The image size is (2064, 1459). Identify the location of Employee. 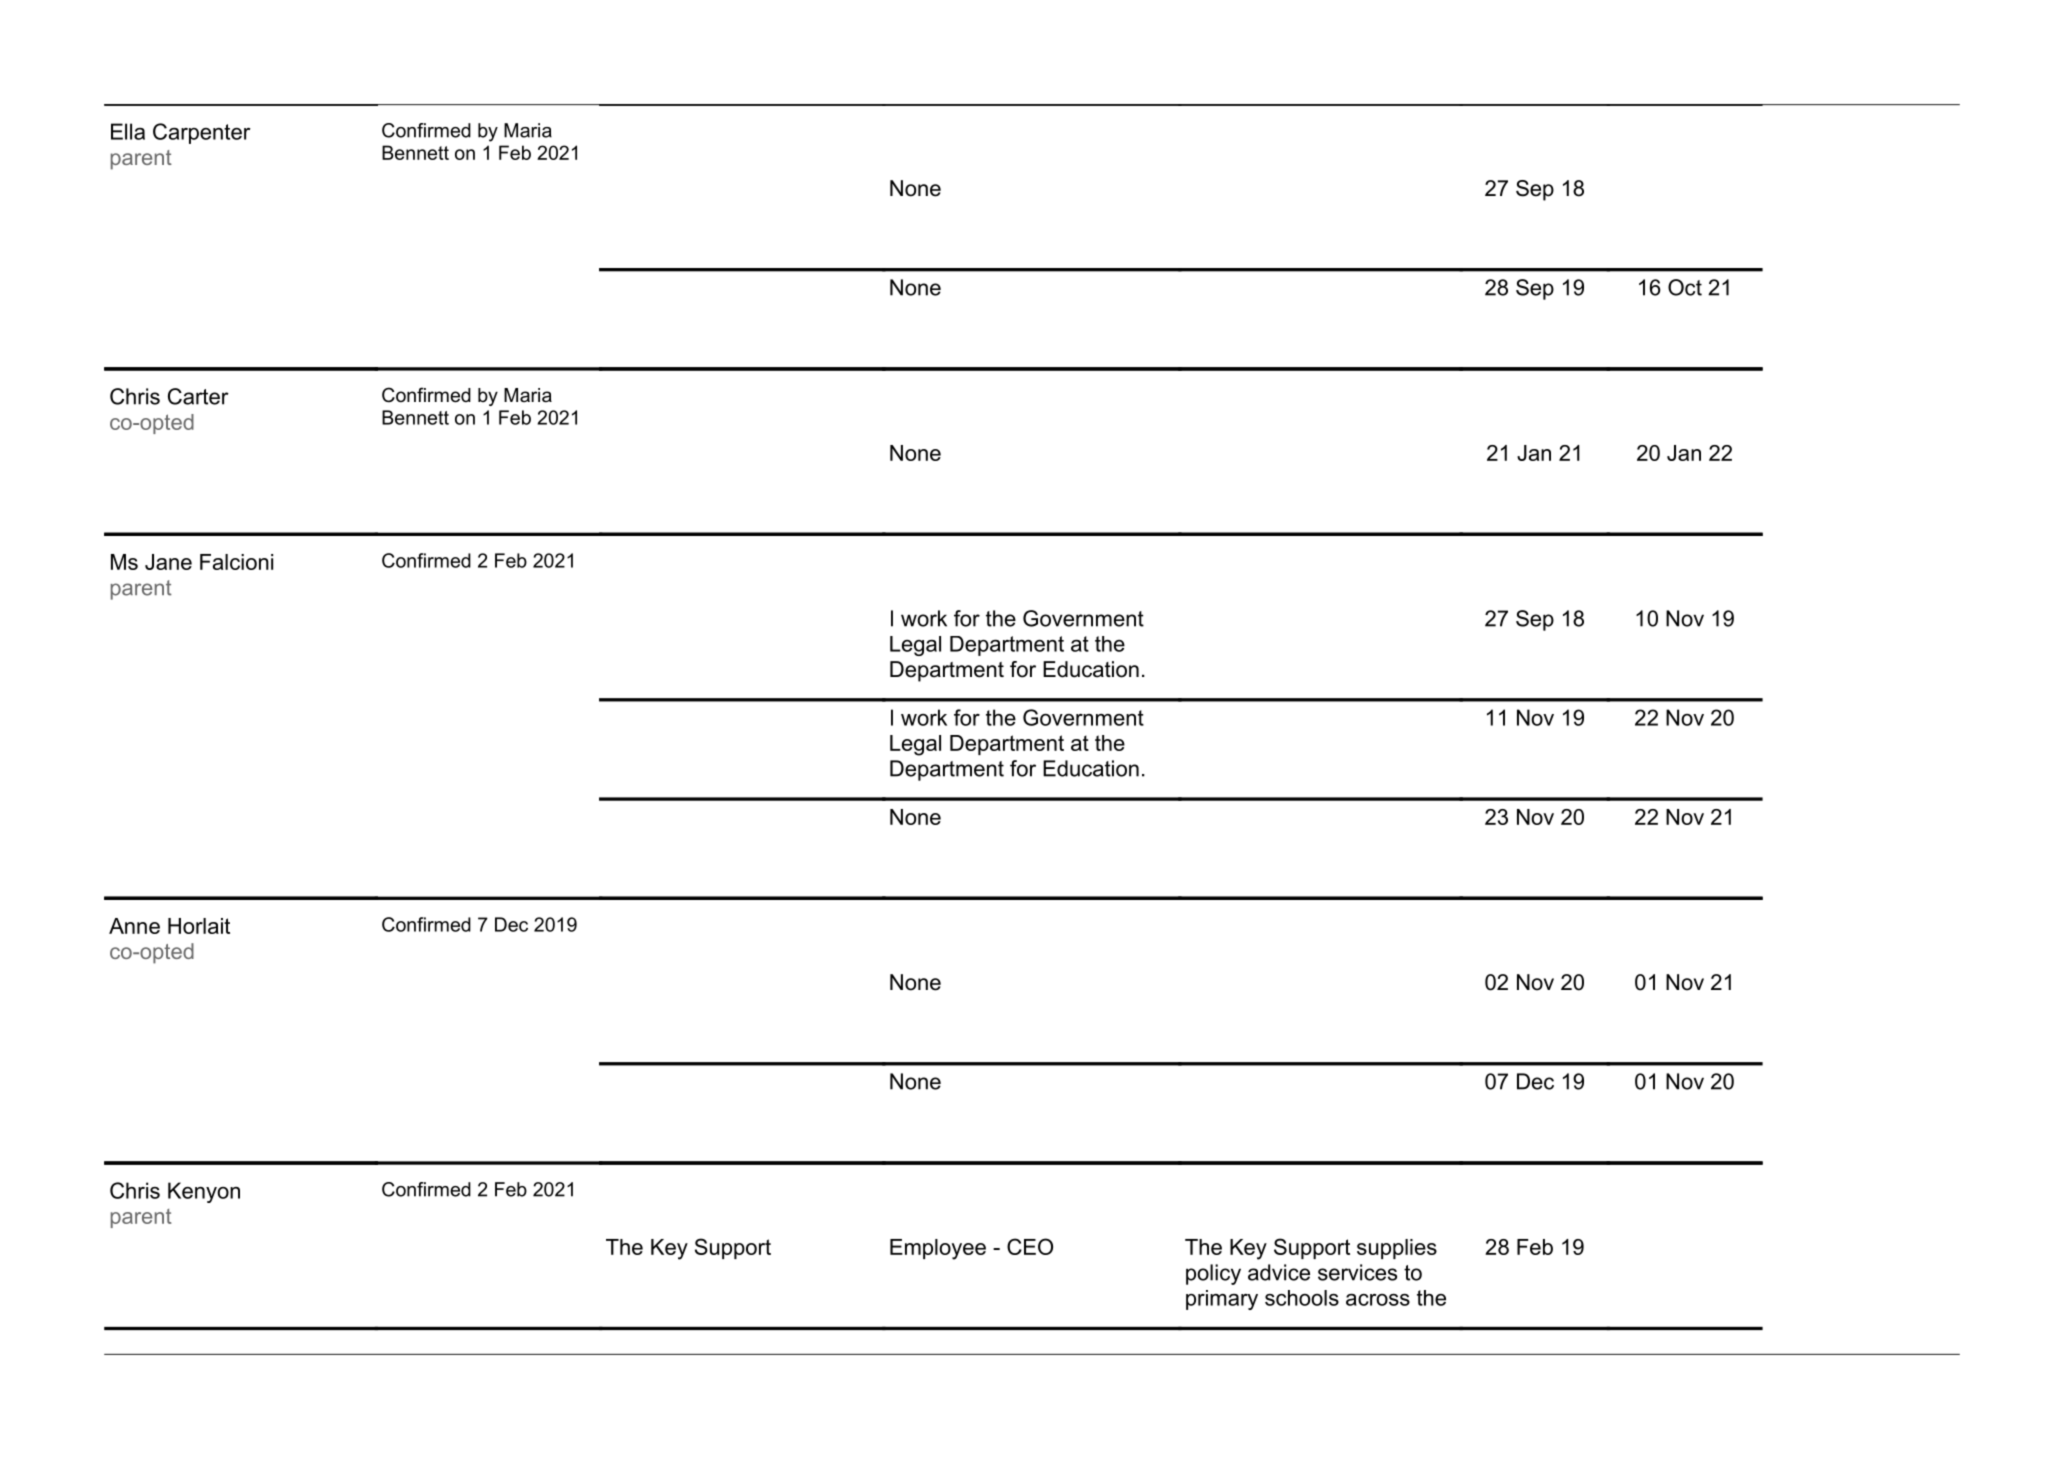
(938, 1249).
